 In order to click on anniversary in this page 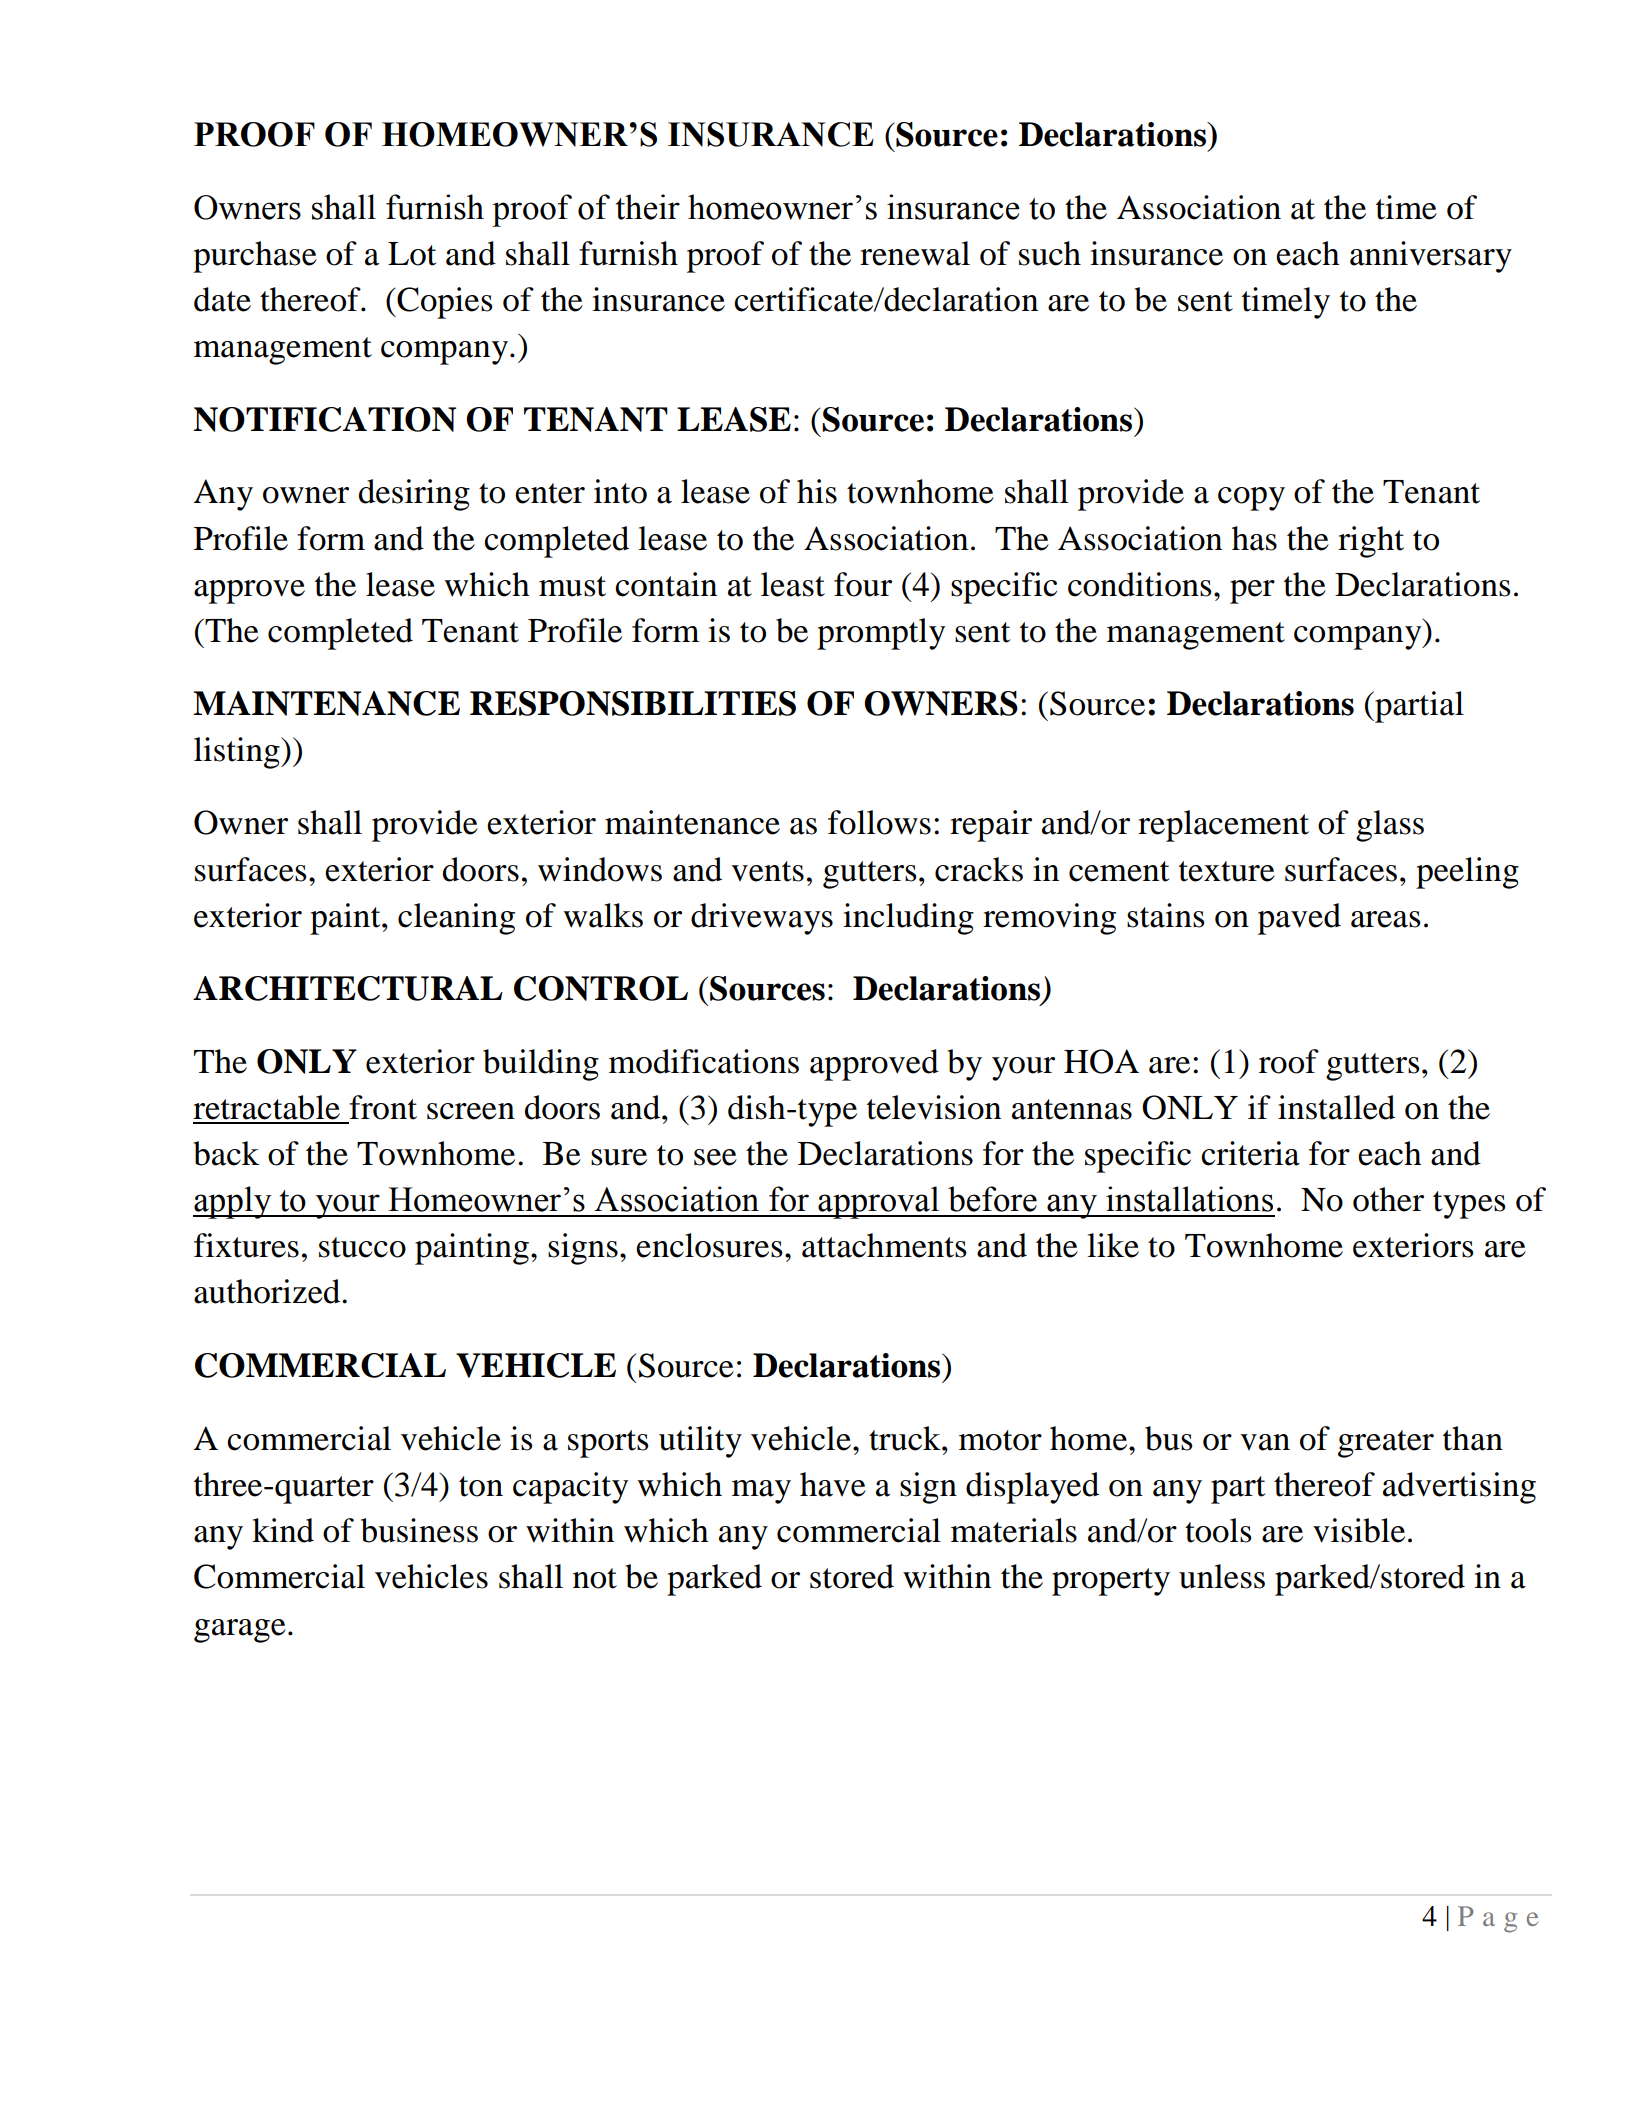, I will do `click(1431, 257)`.
